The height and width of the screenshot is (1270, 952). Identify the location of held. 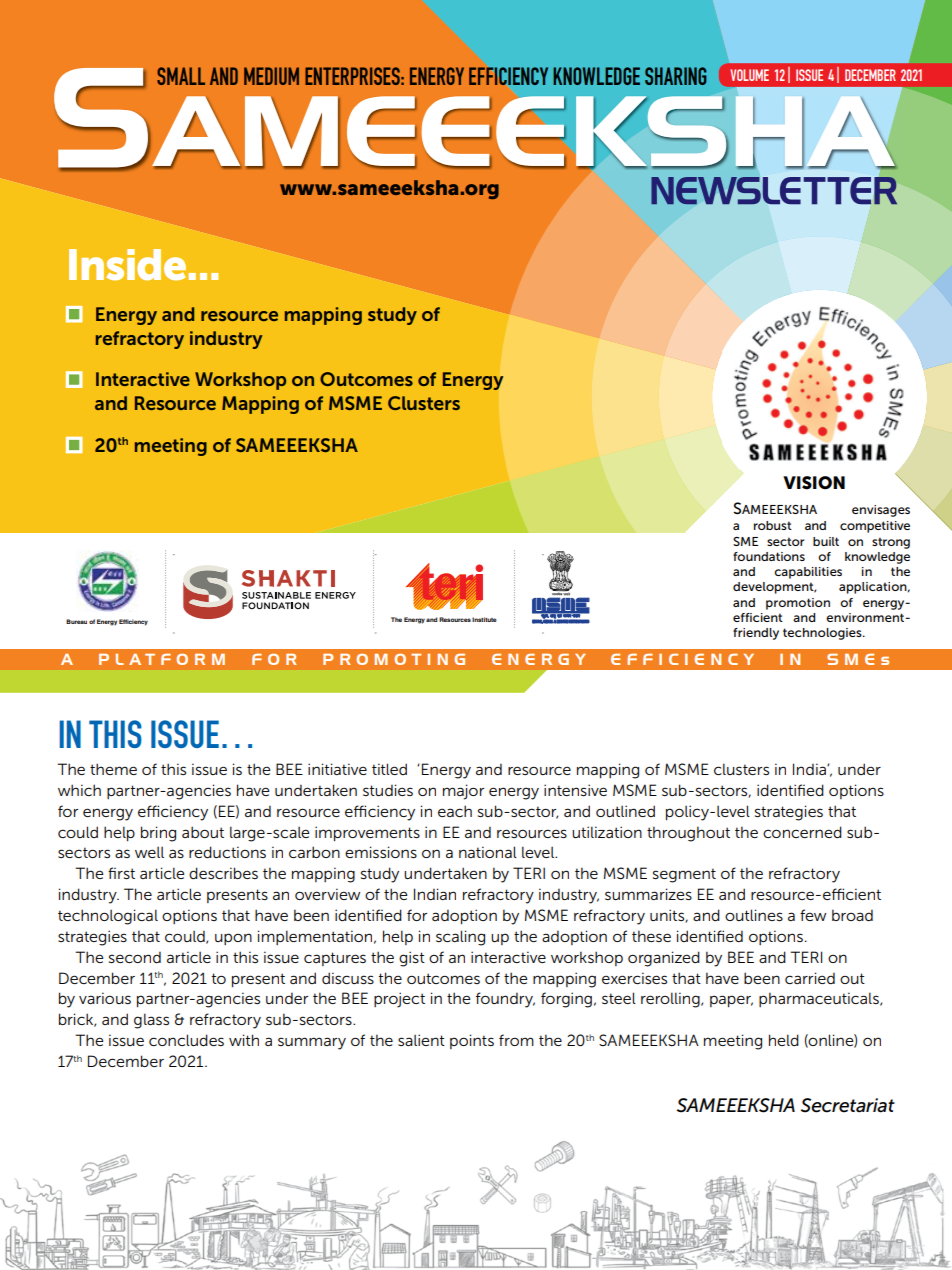
(784, 1040).
